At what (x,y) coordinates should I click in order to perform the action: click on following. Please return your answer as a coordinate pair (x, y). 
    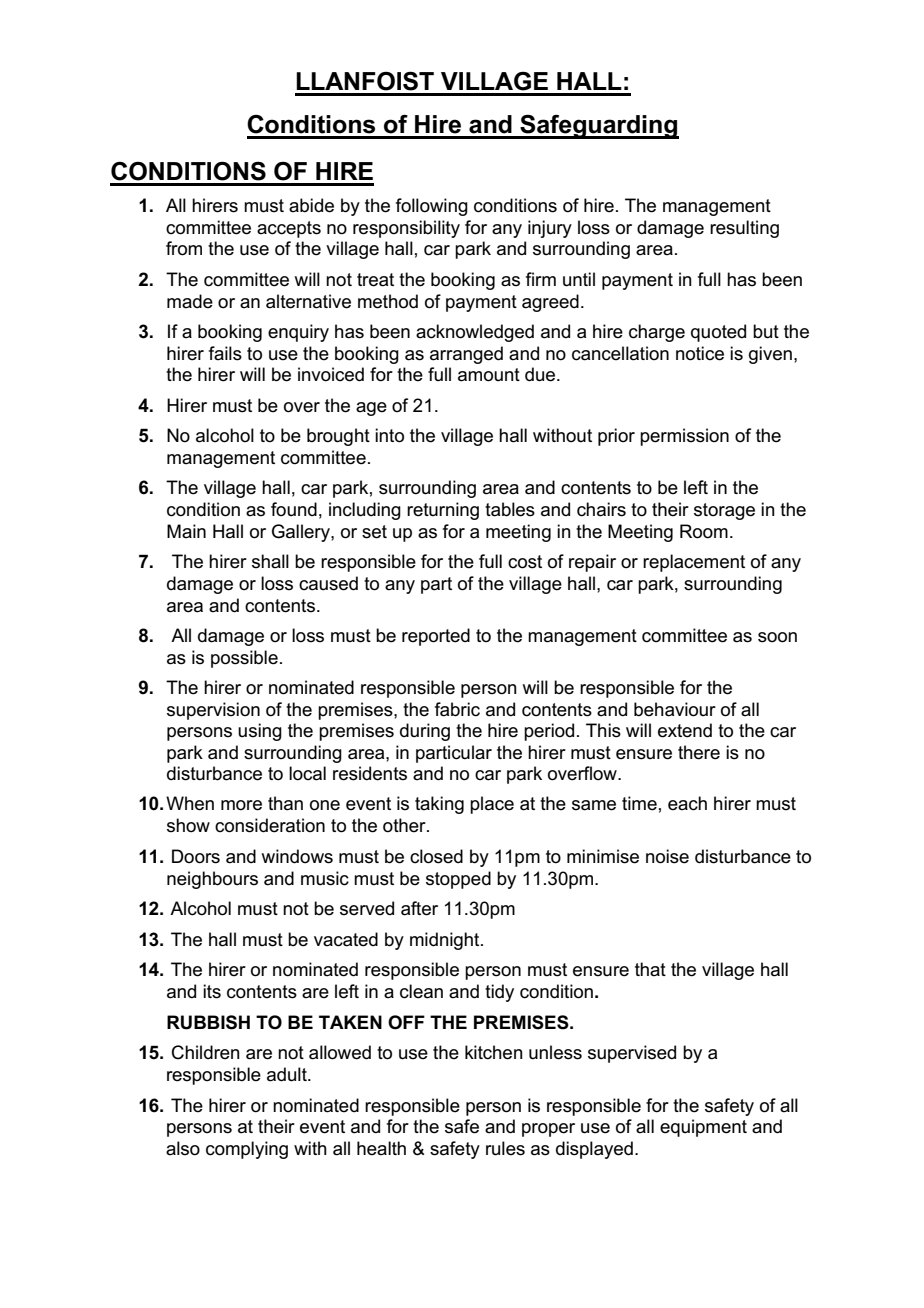
    Looking at the image, I should click on (432, 207).
